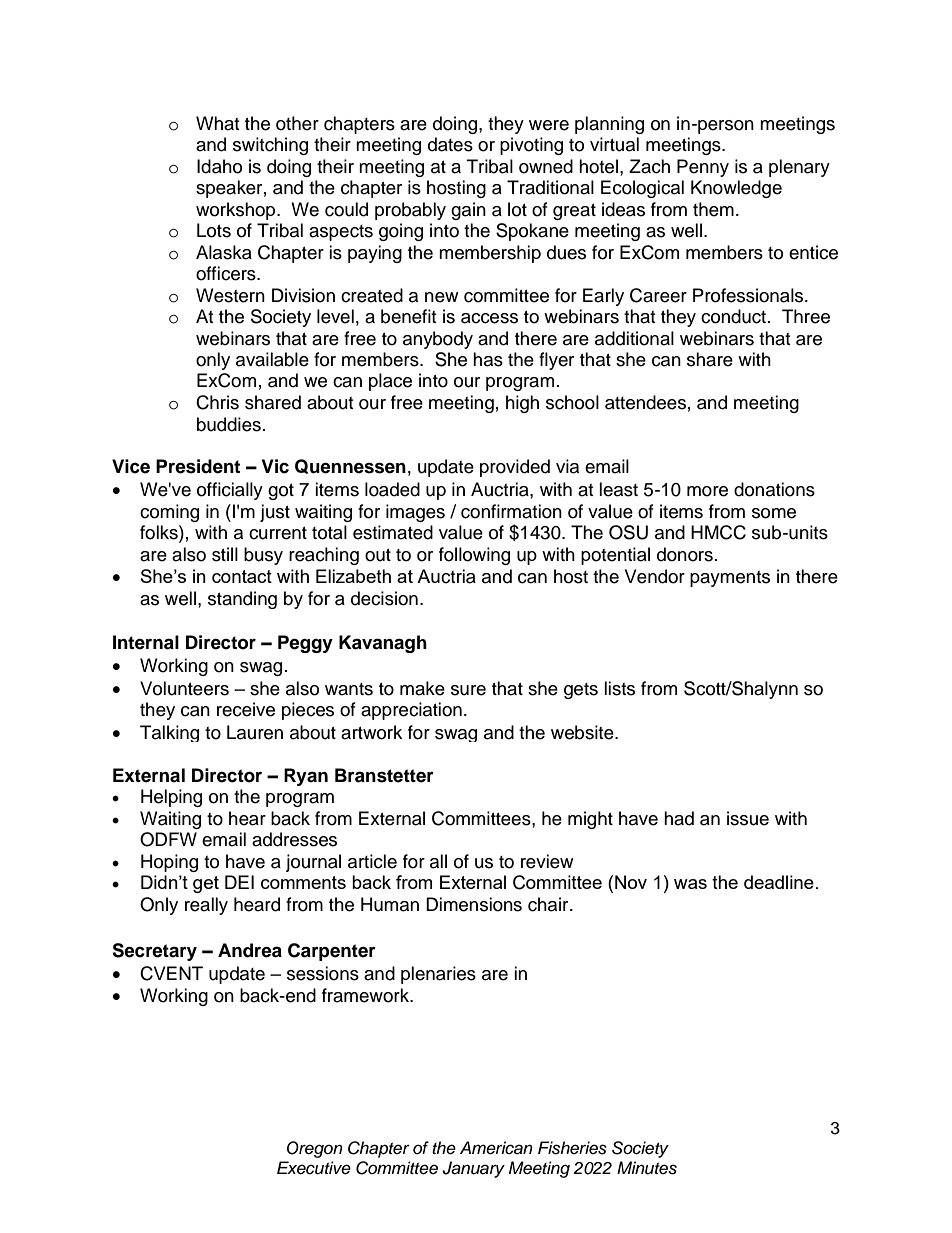 The height and width of the image is (1233, 952). What do you see at coordinates (547, 861) in the image?
I see `review` at bounding box center [547, 861].
